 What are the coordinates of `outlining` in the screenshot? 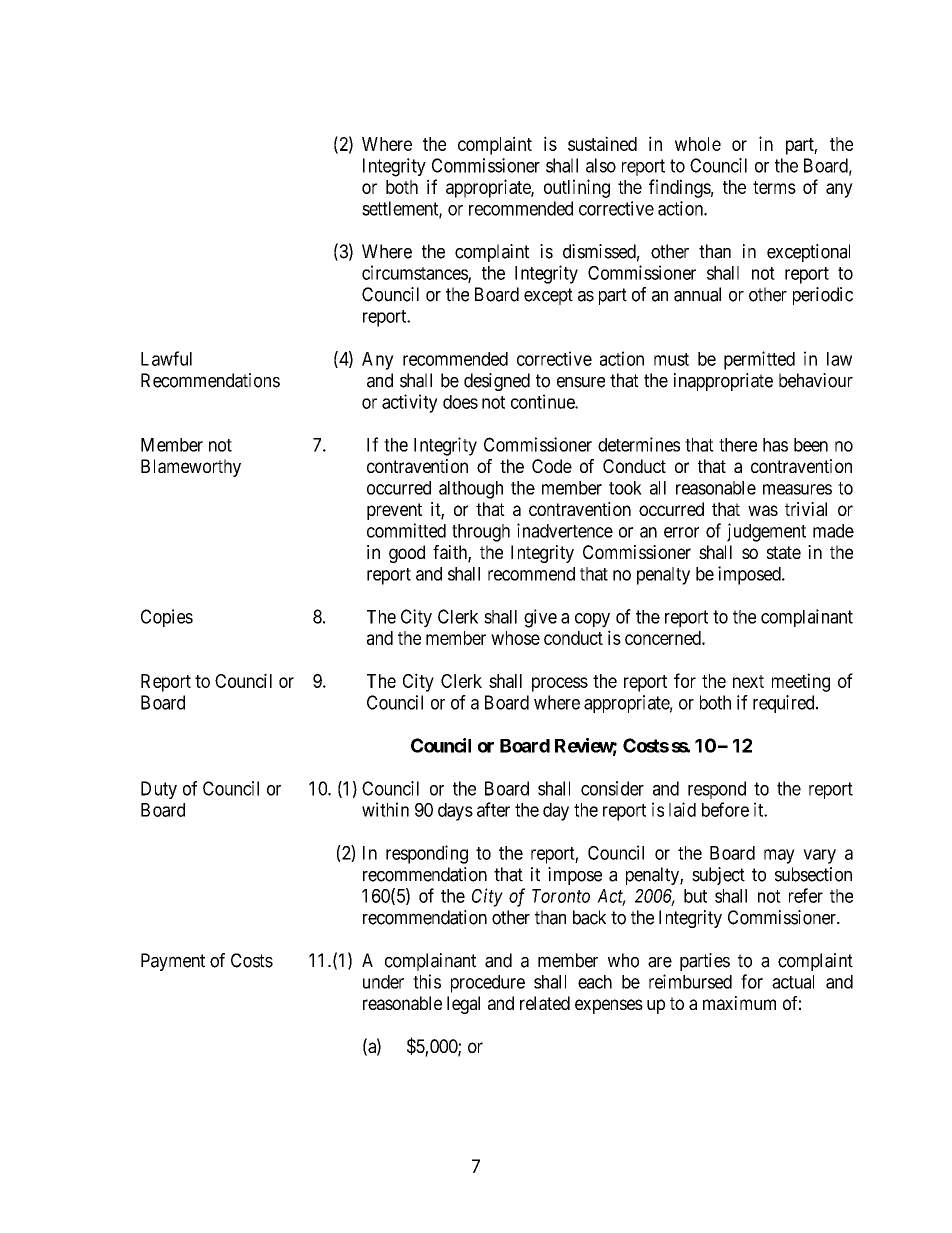 It's located at (577, 188).
